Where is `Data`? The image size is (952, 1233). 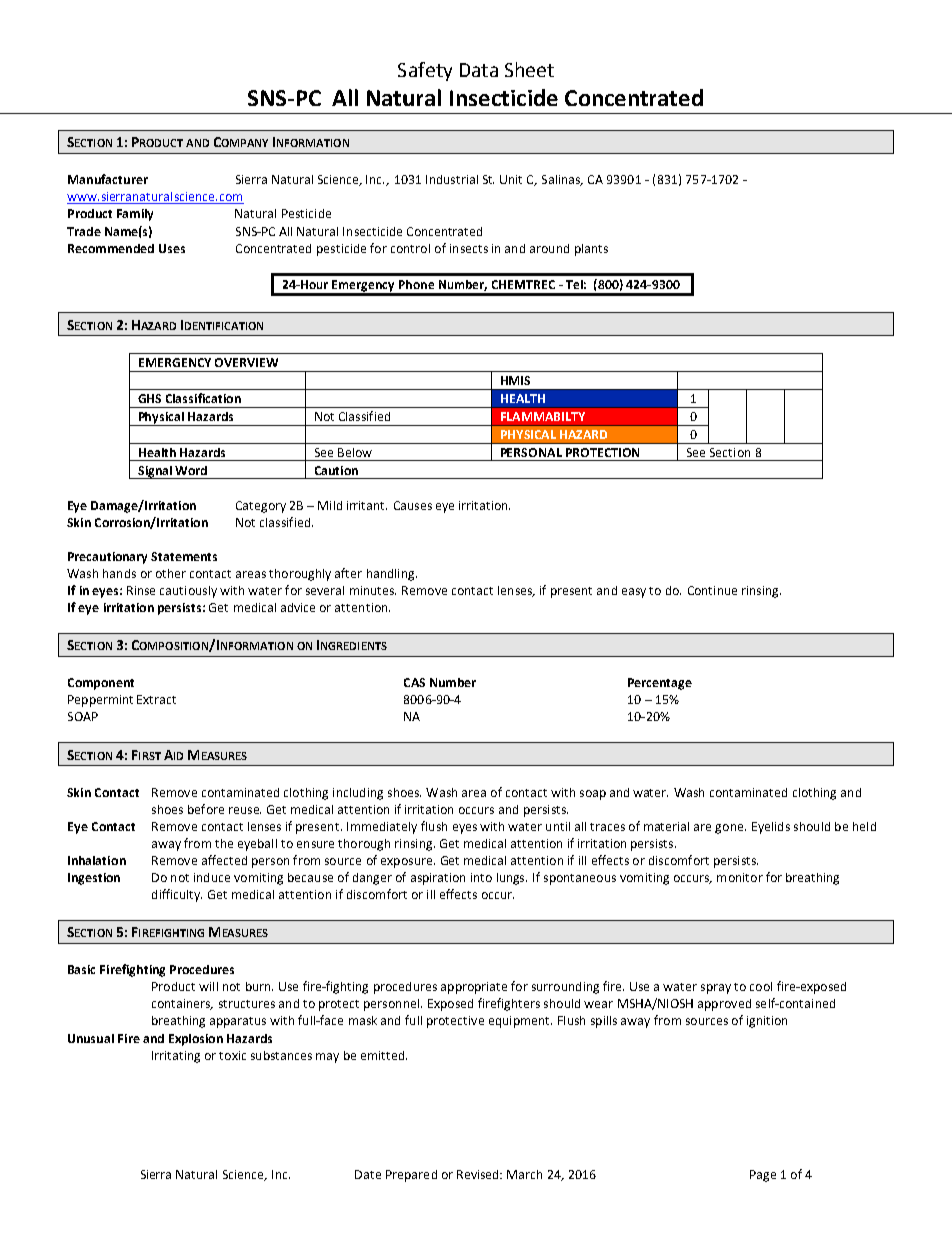 Data is located at coordinates (479, 70).
